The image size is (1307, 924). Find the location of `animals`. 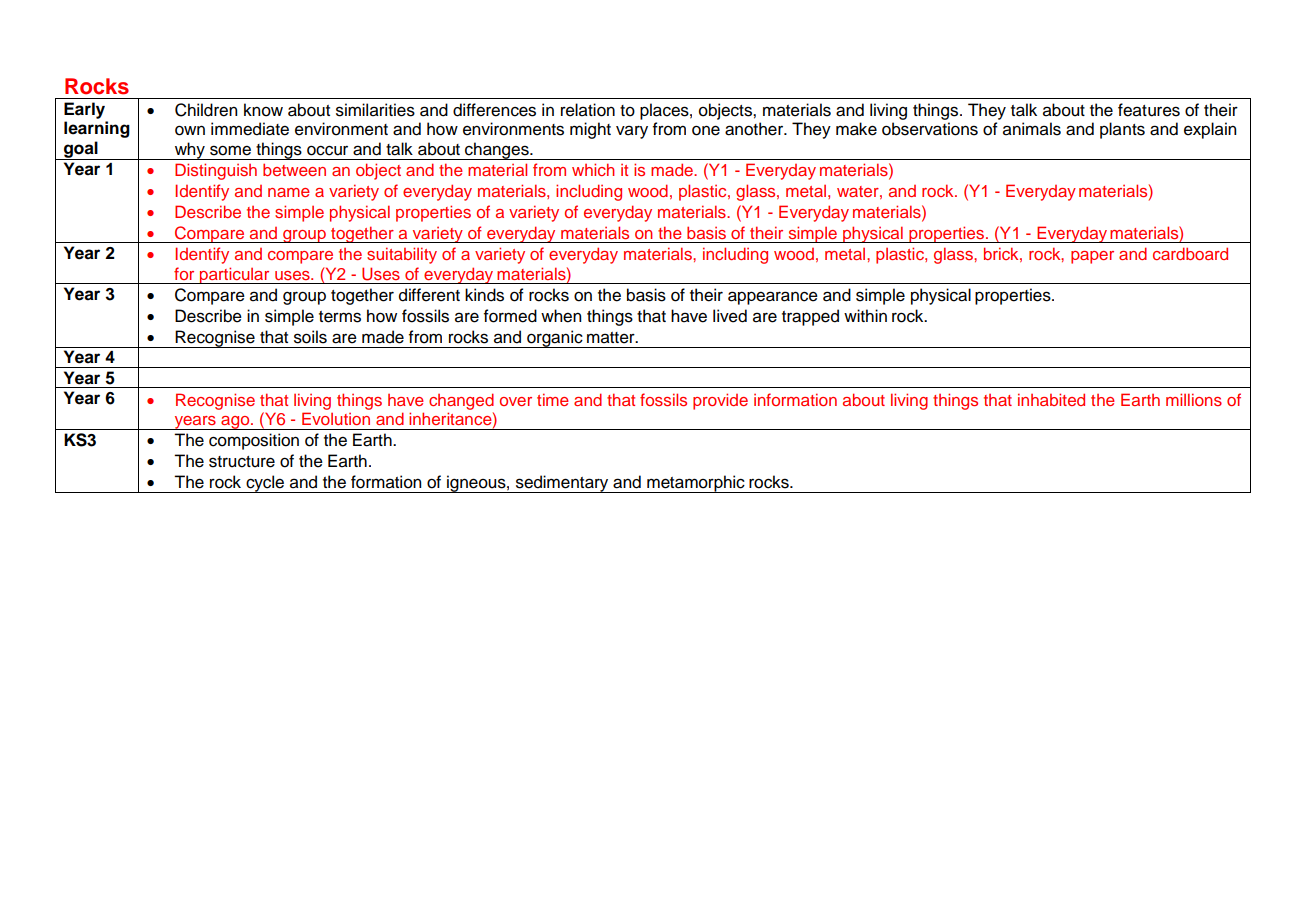

animals is located at coordinates (1032, 129).
